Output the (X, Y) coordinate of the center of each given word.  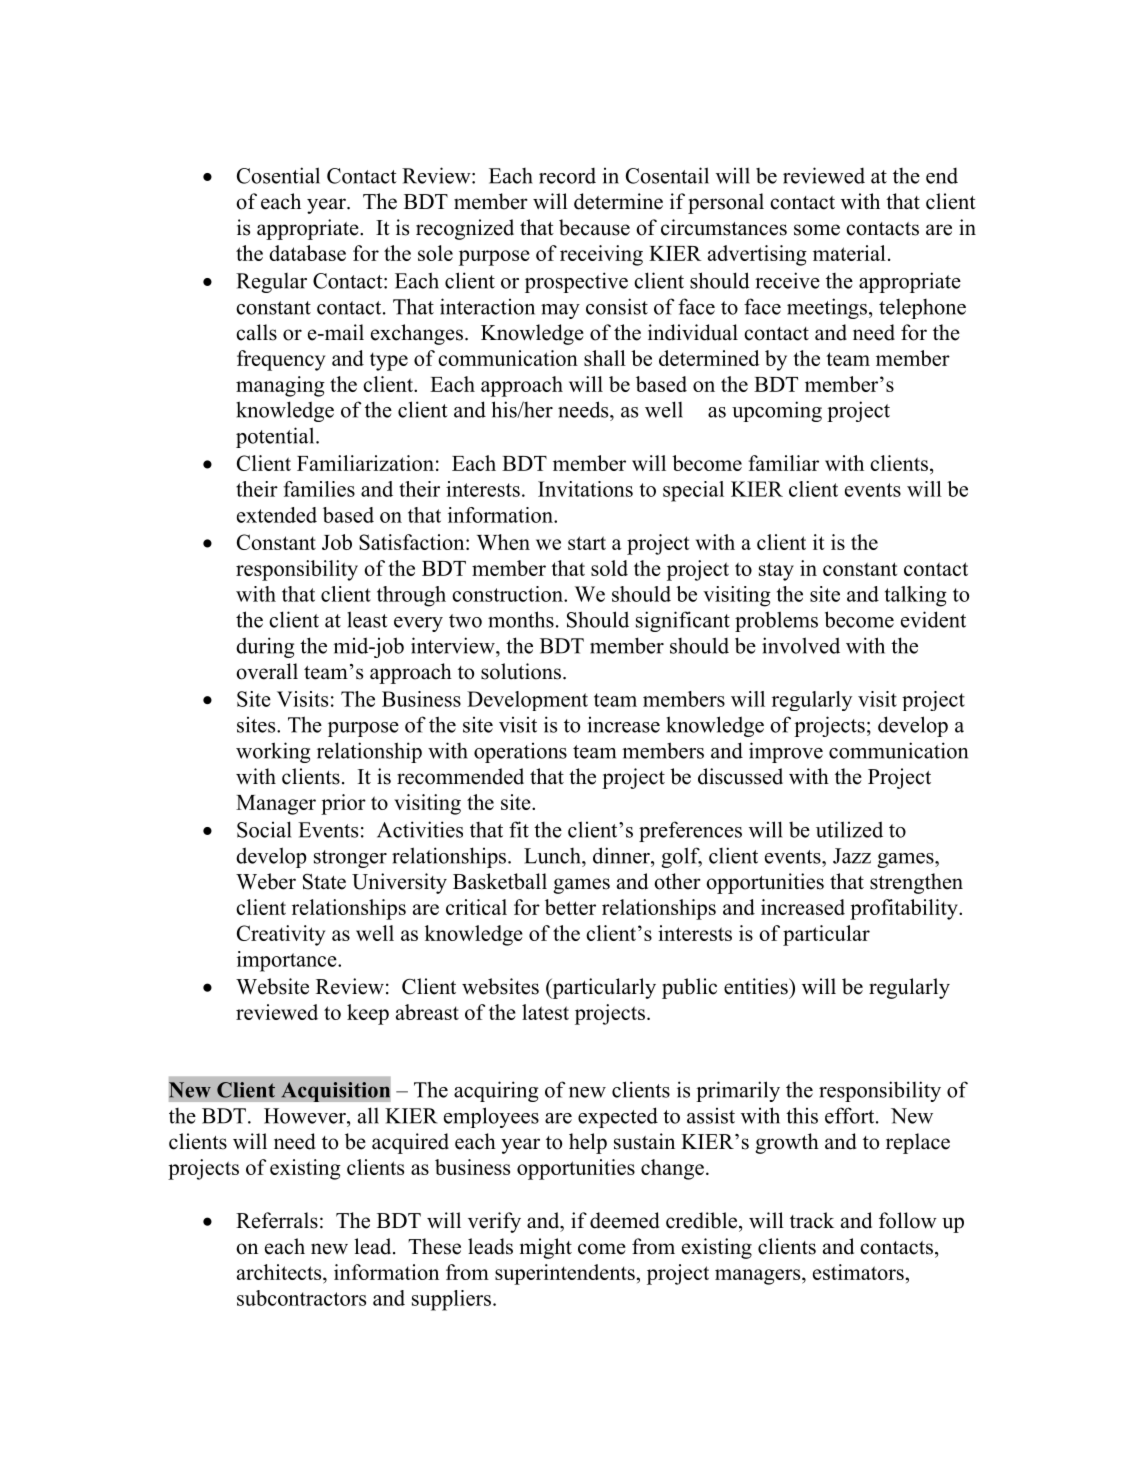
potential (276, 437)
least (367, 619)
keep (368, 1014)
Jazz (852, 856)
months (521, 619)
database (307, 253)
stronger (350, 859)
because (594, 227)
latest (545, 1012)
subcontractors (301, 1298)
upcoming (777, 411)
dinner (622, 855)
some (817, 230)
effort (851, 1115)
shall (605, 358)
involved (801, 645)
